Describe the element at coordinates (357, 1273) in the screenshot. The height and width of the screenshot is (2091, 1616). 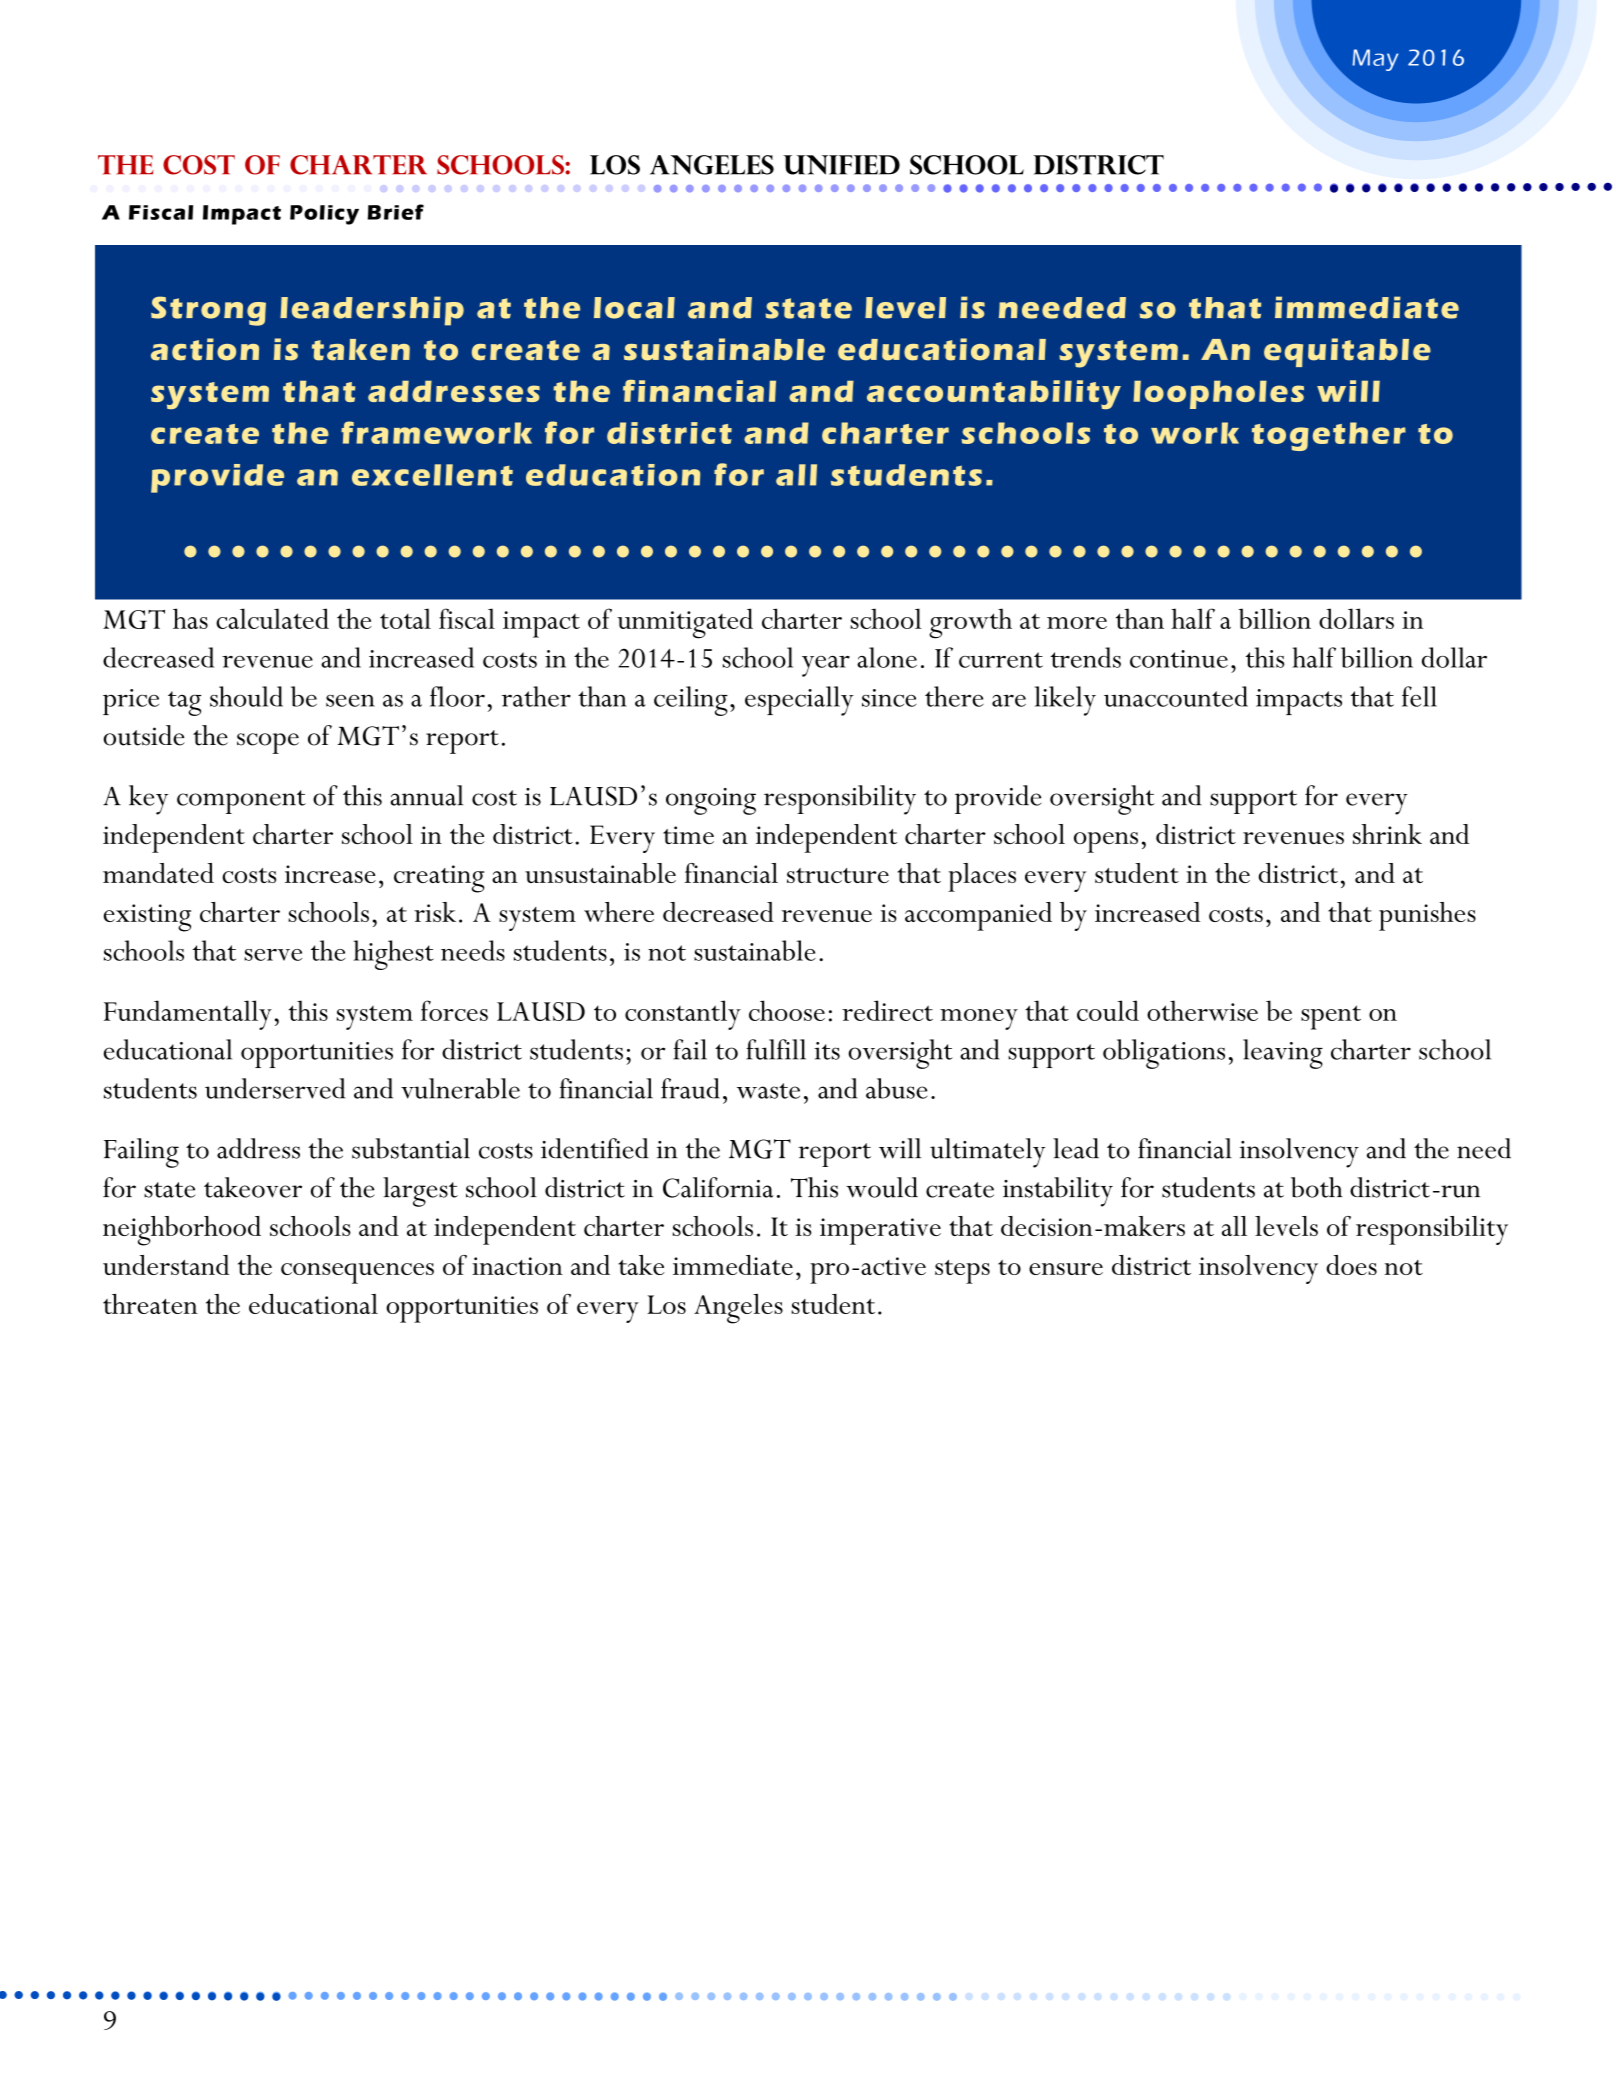
I see `consequences` at that location.
